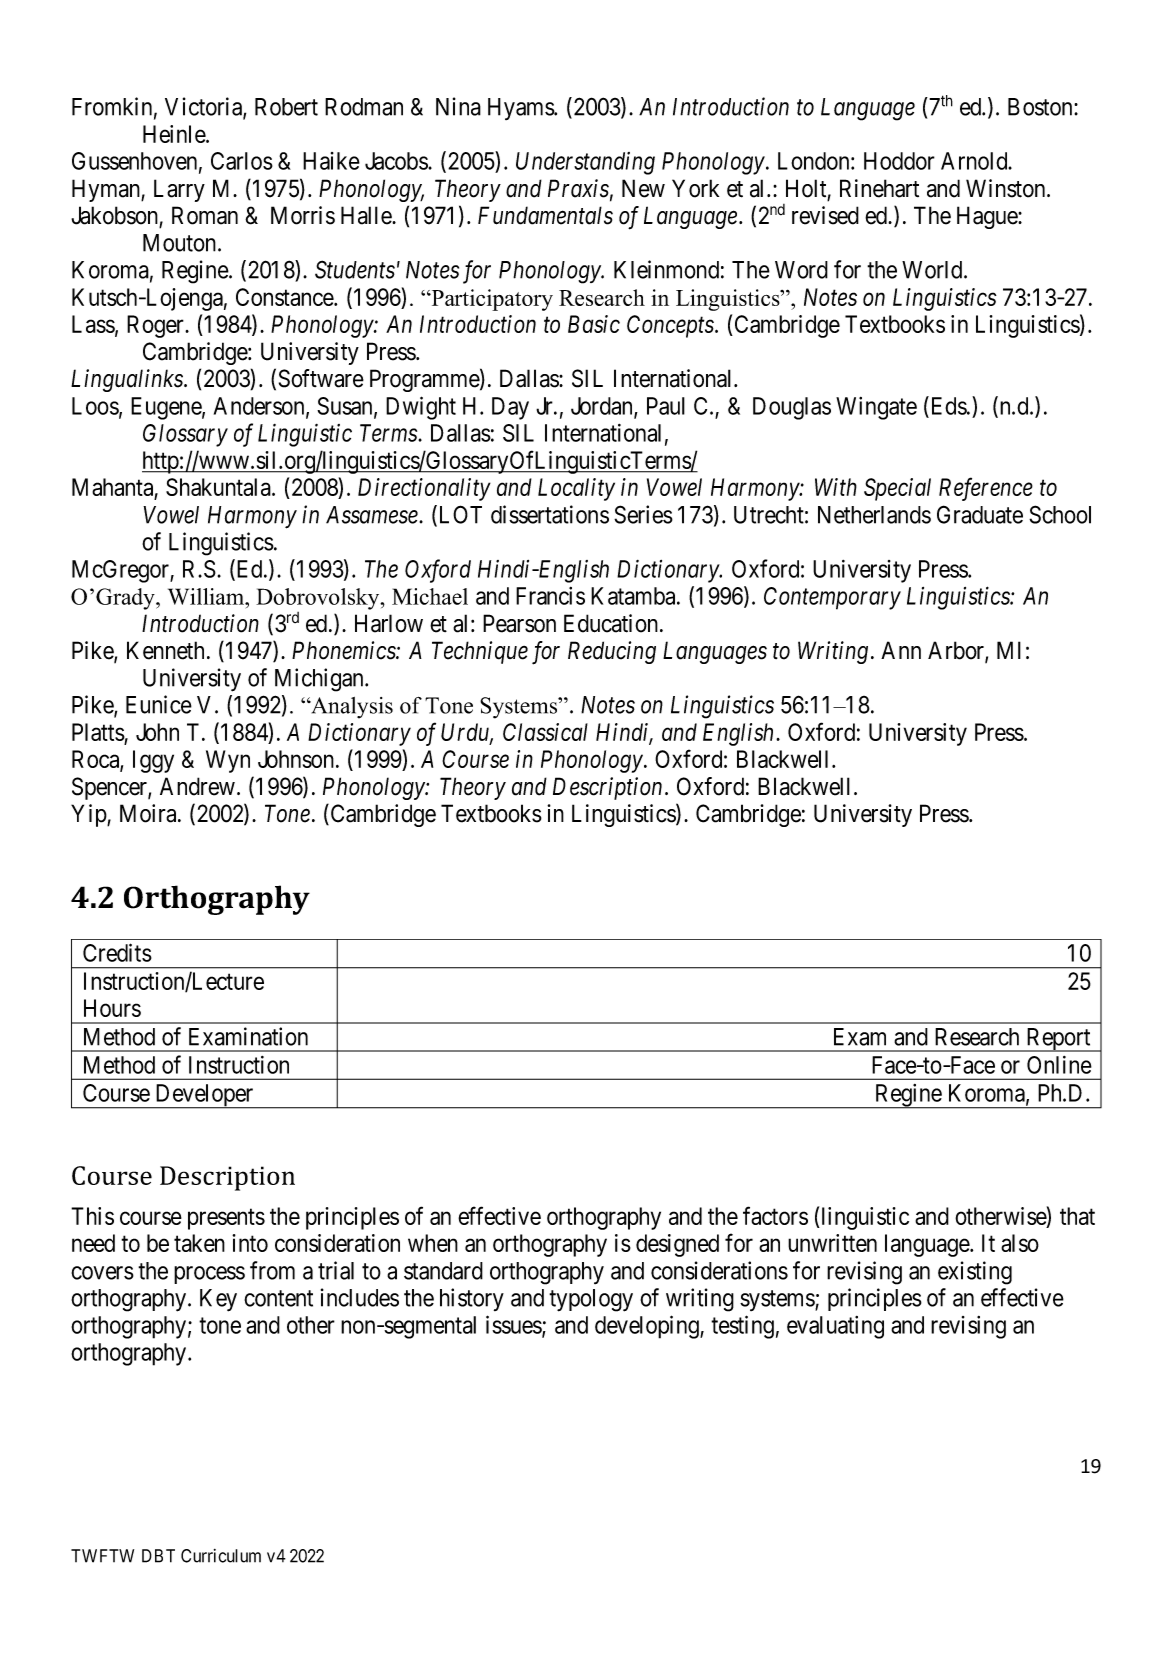 This screenshot has width=1172, height=1658. What do you see at coordinates (585, 163) in the screenshot?
I see `Understanding` at bounding box center [585, 163].
